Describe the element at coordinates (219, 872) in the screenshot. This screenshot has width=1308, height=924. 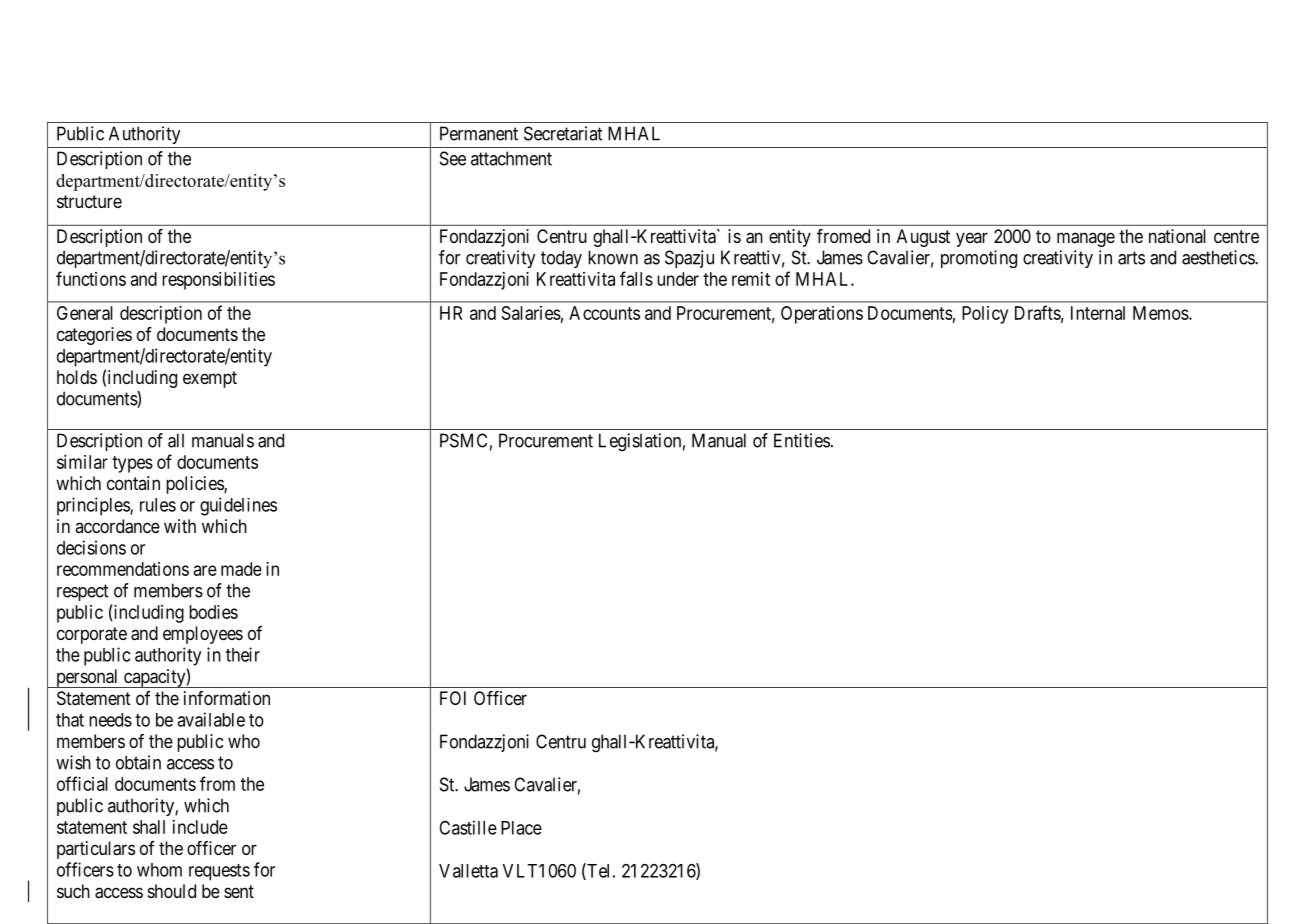
I see `requests` at that location.
